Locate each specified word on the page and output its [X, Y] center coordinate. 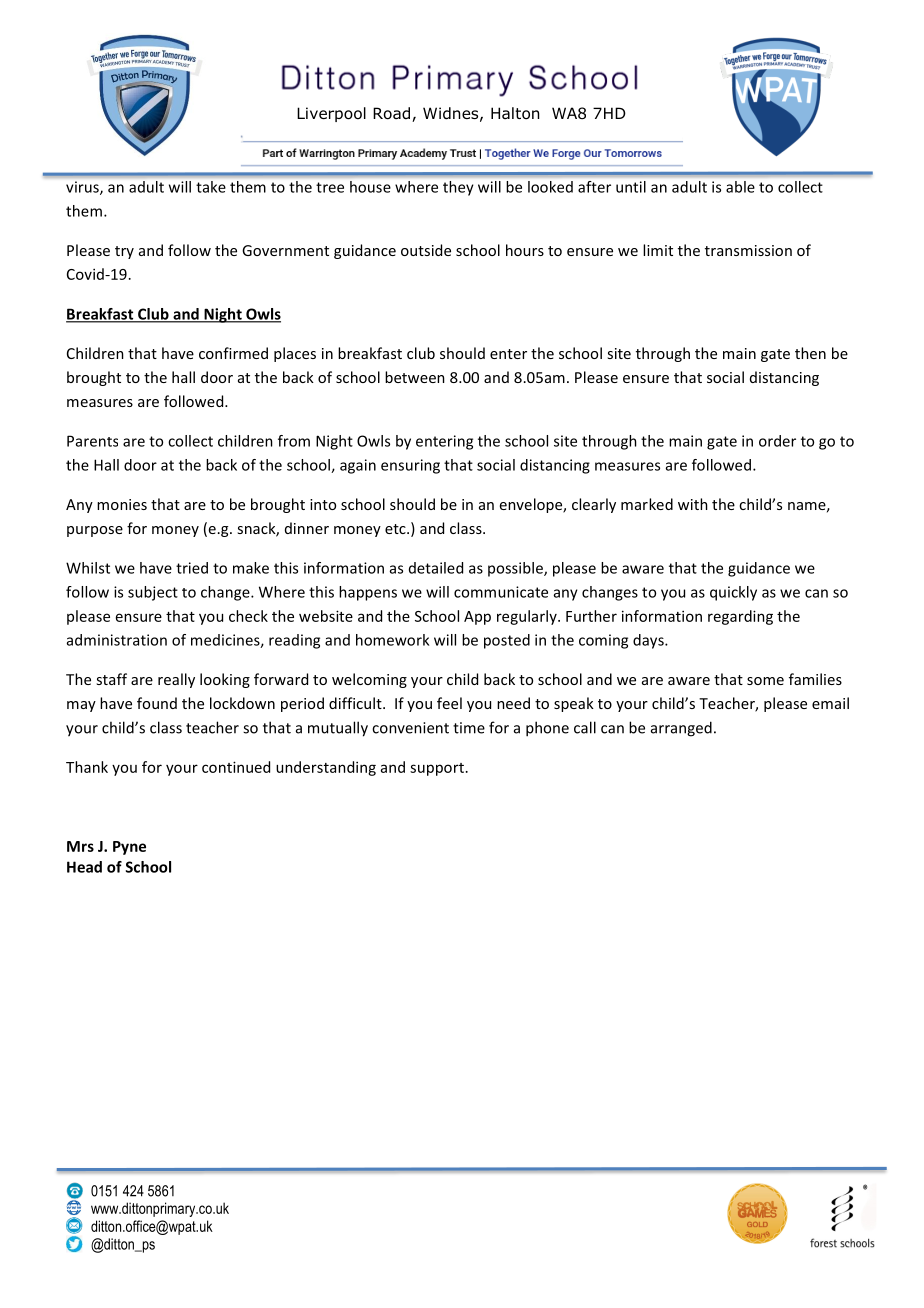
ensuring [410, 466]
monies [122, 504]
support [437, 769]
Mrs [80, 846]
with [693, 504]
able [740, 187]
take [211, 187]
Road [391, 113]
